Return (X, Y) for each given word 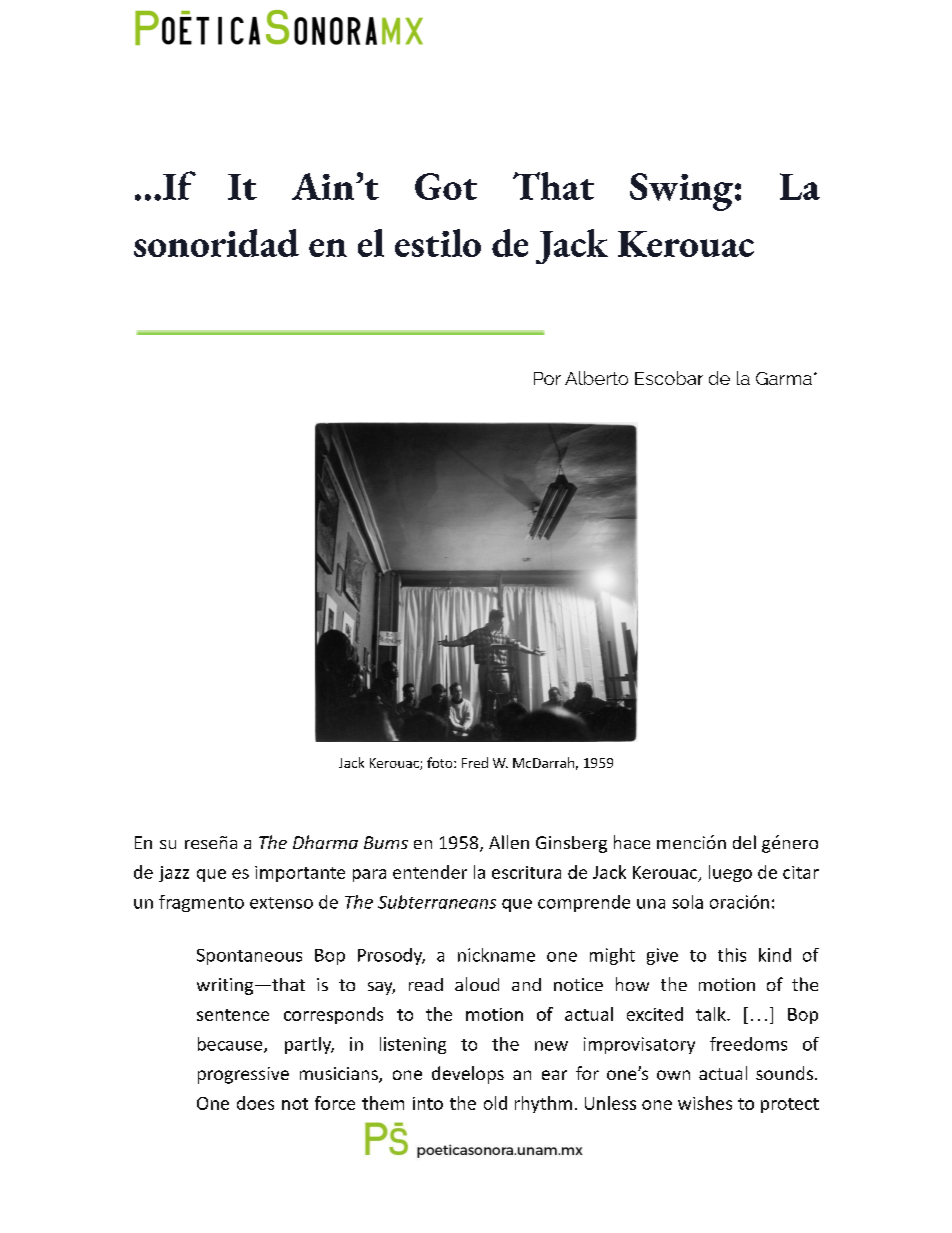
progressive (243, 1075)
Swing (681, 192)
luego (730, 873)
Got (446, 186)
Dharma (325, 842)
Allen (509, 842)
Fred (475, 762)
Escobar (669, 378)
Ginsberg (571, 844)
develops (468, 1075)
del (744, 842)
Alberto (596, 378)
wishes (705, 1103)
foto (441, 762)
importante (300, 874)
